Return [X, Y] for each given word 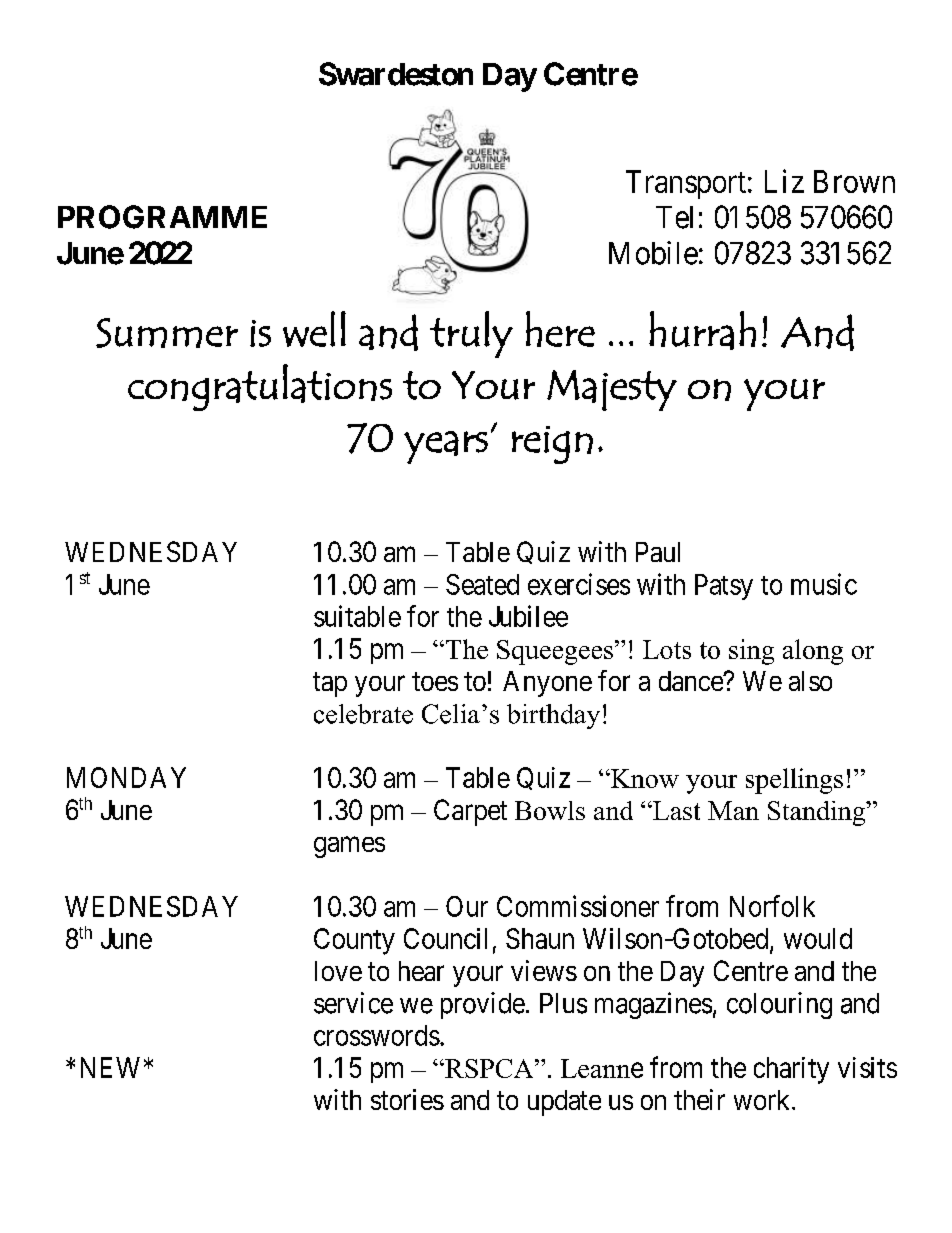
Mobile [653, 253]
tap [330, 684]
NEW [110, 1067]
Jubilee [528, 616]
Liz [784, 181]
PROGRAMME [162, 217]
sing [751, 652]
